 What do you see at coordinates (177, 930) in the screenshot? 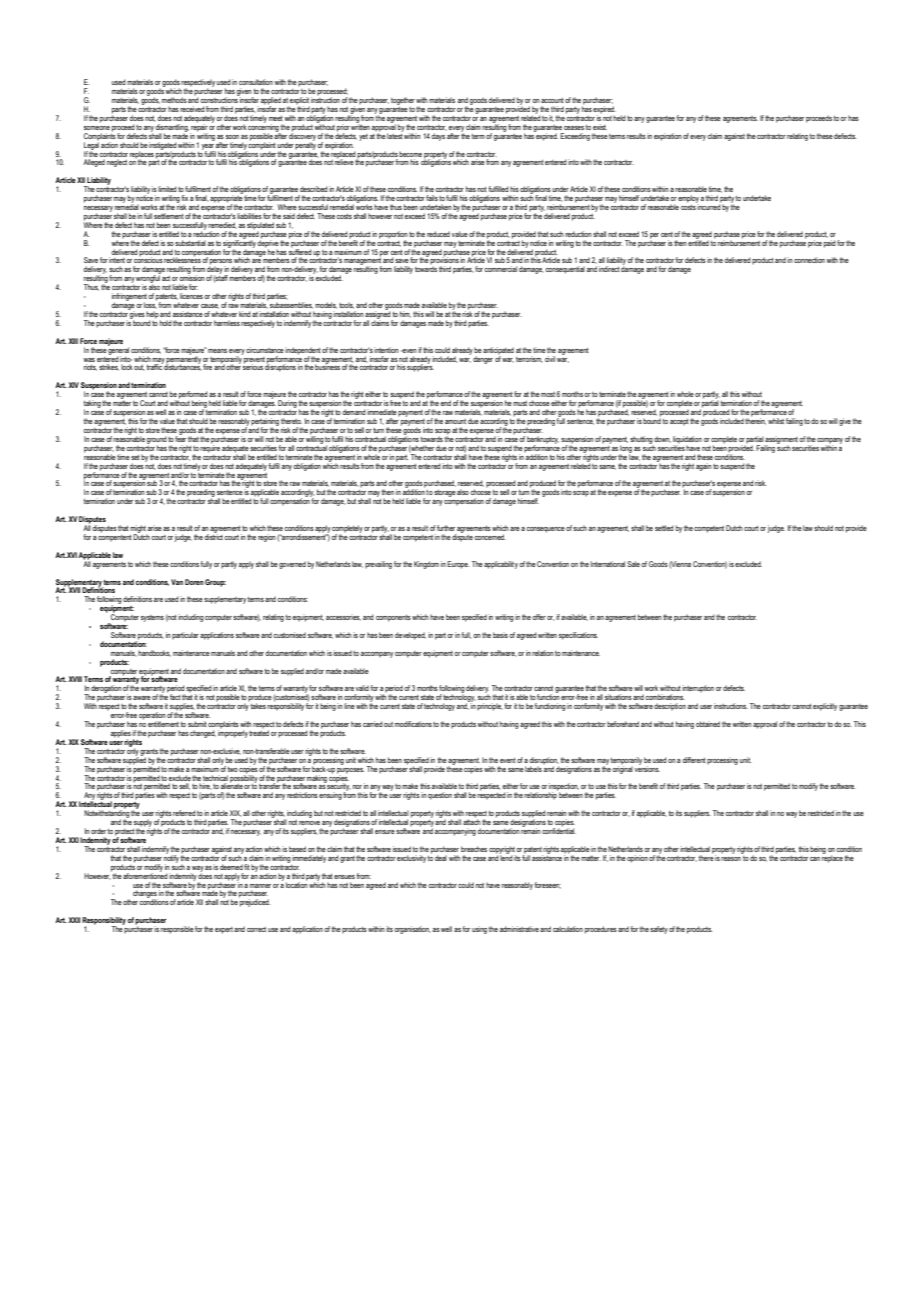
I see `responsible` at bounding box center [177, 930].
